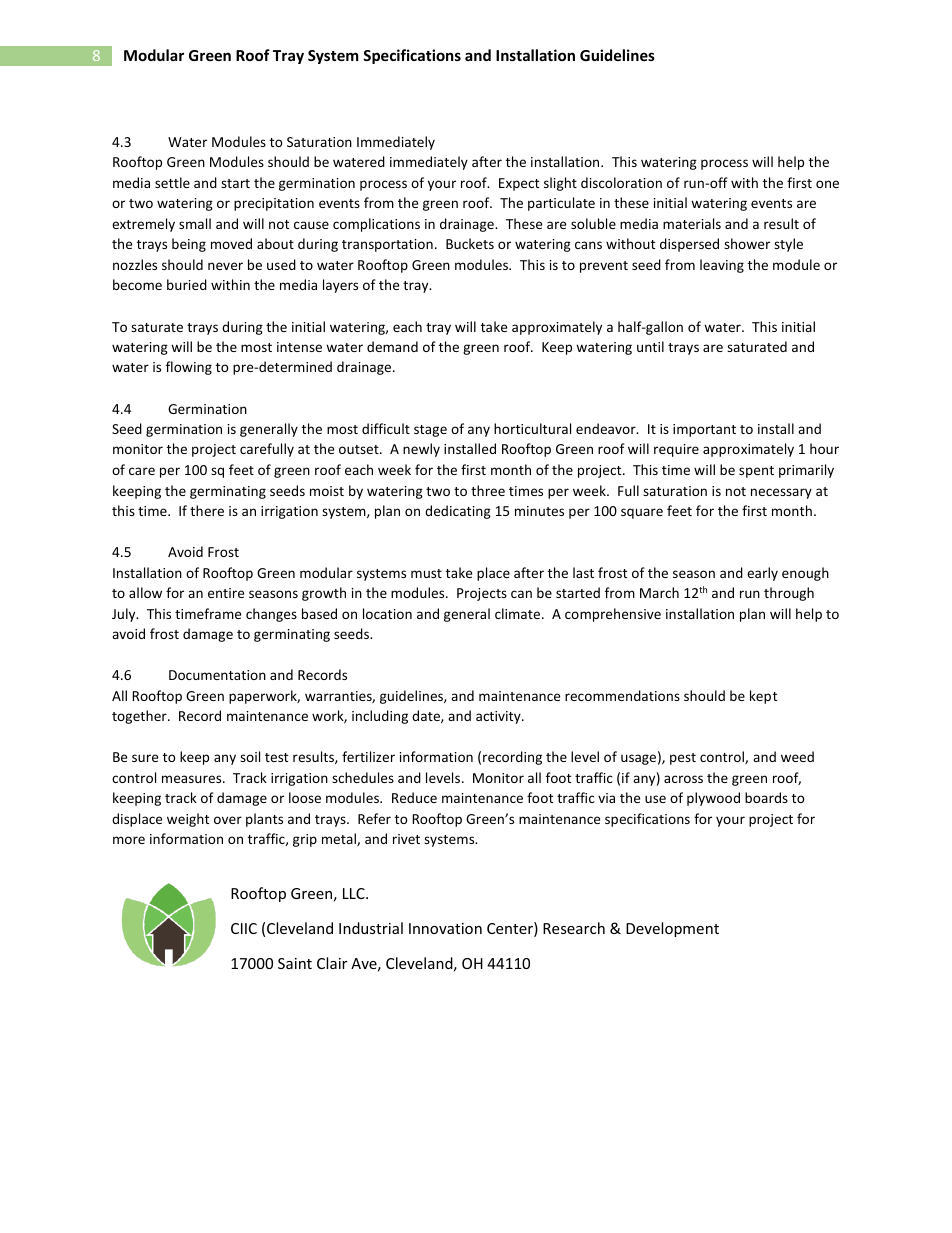  Describe the element at coordinates (207, 510) in the page. I see `there` at that location.
